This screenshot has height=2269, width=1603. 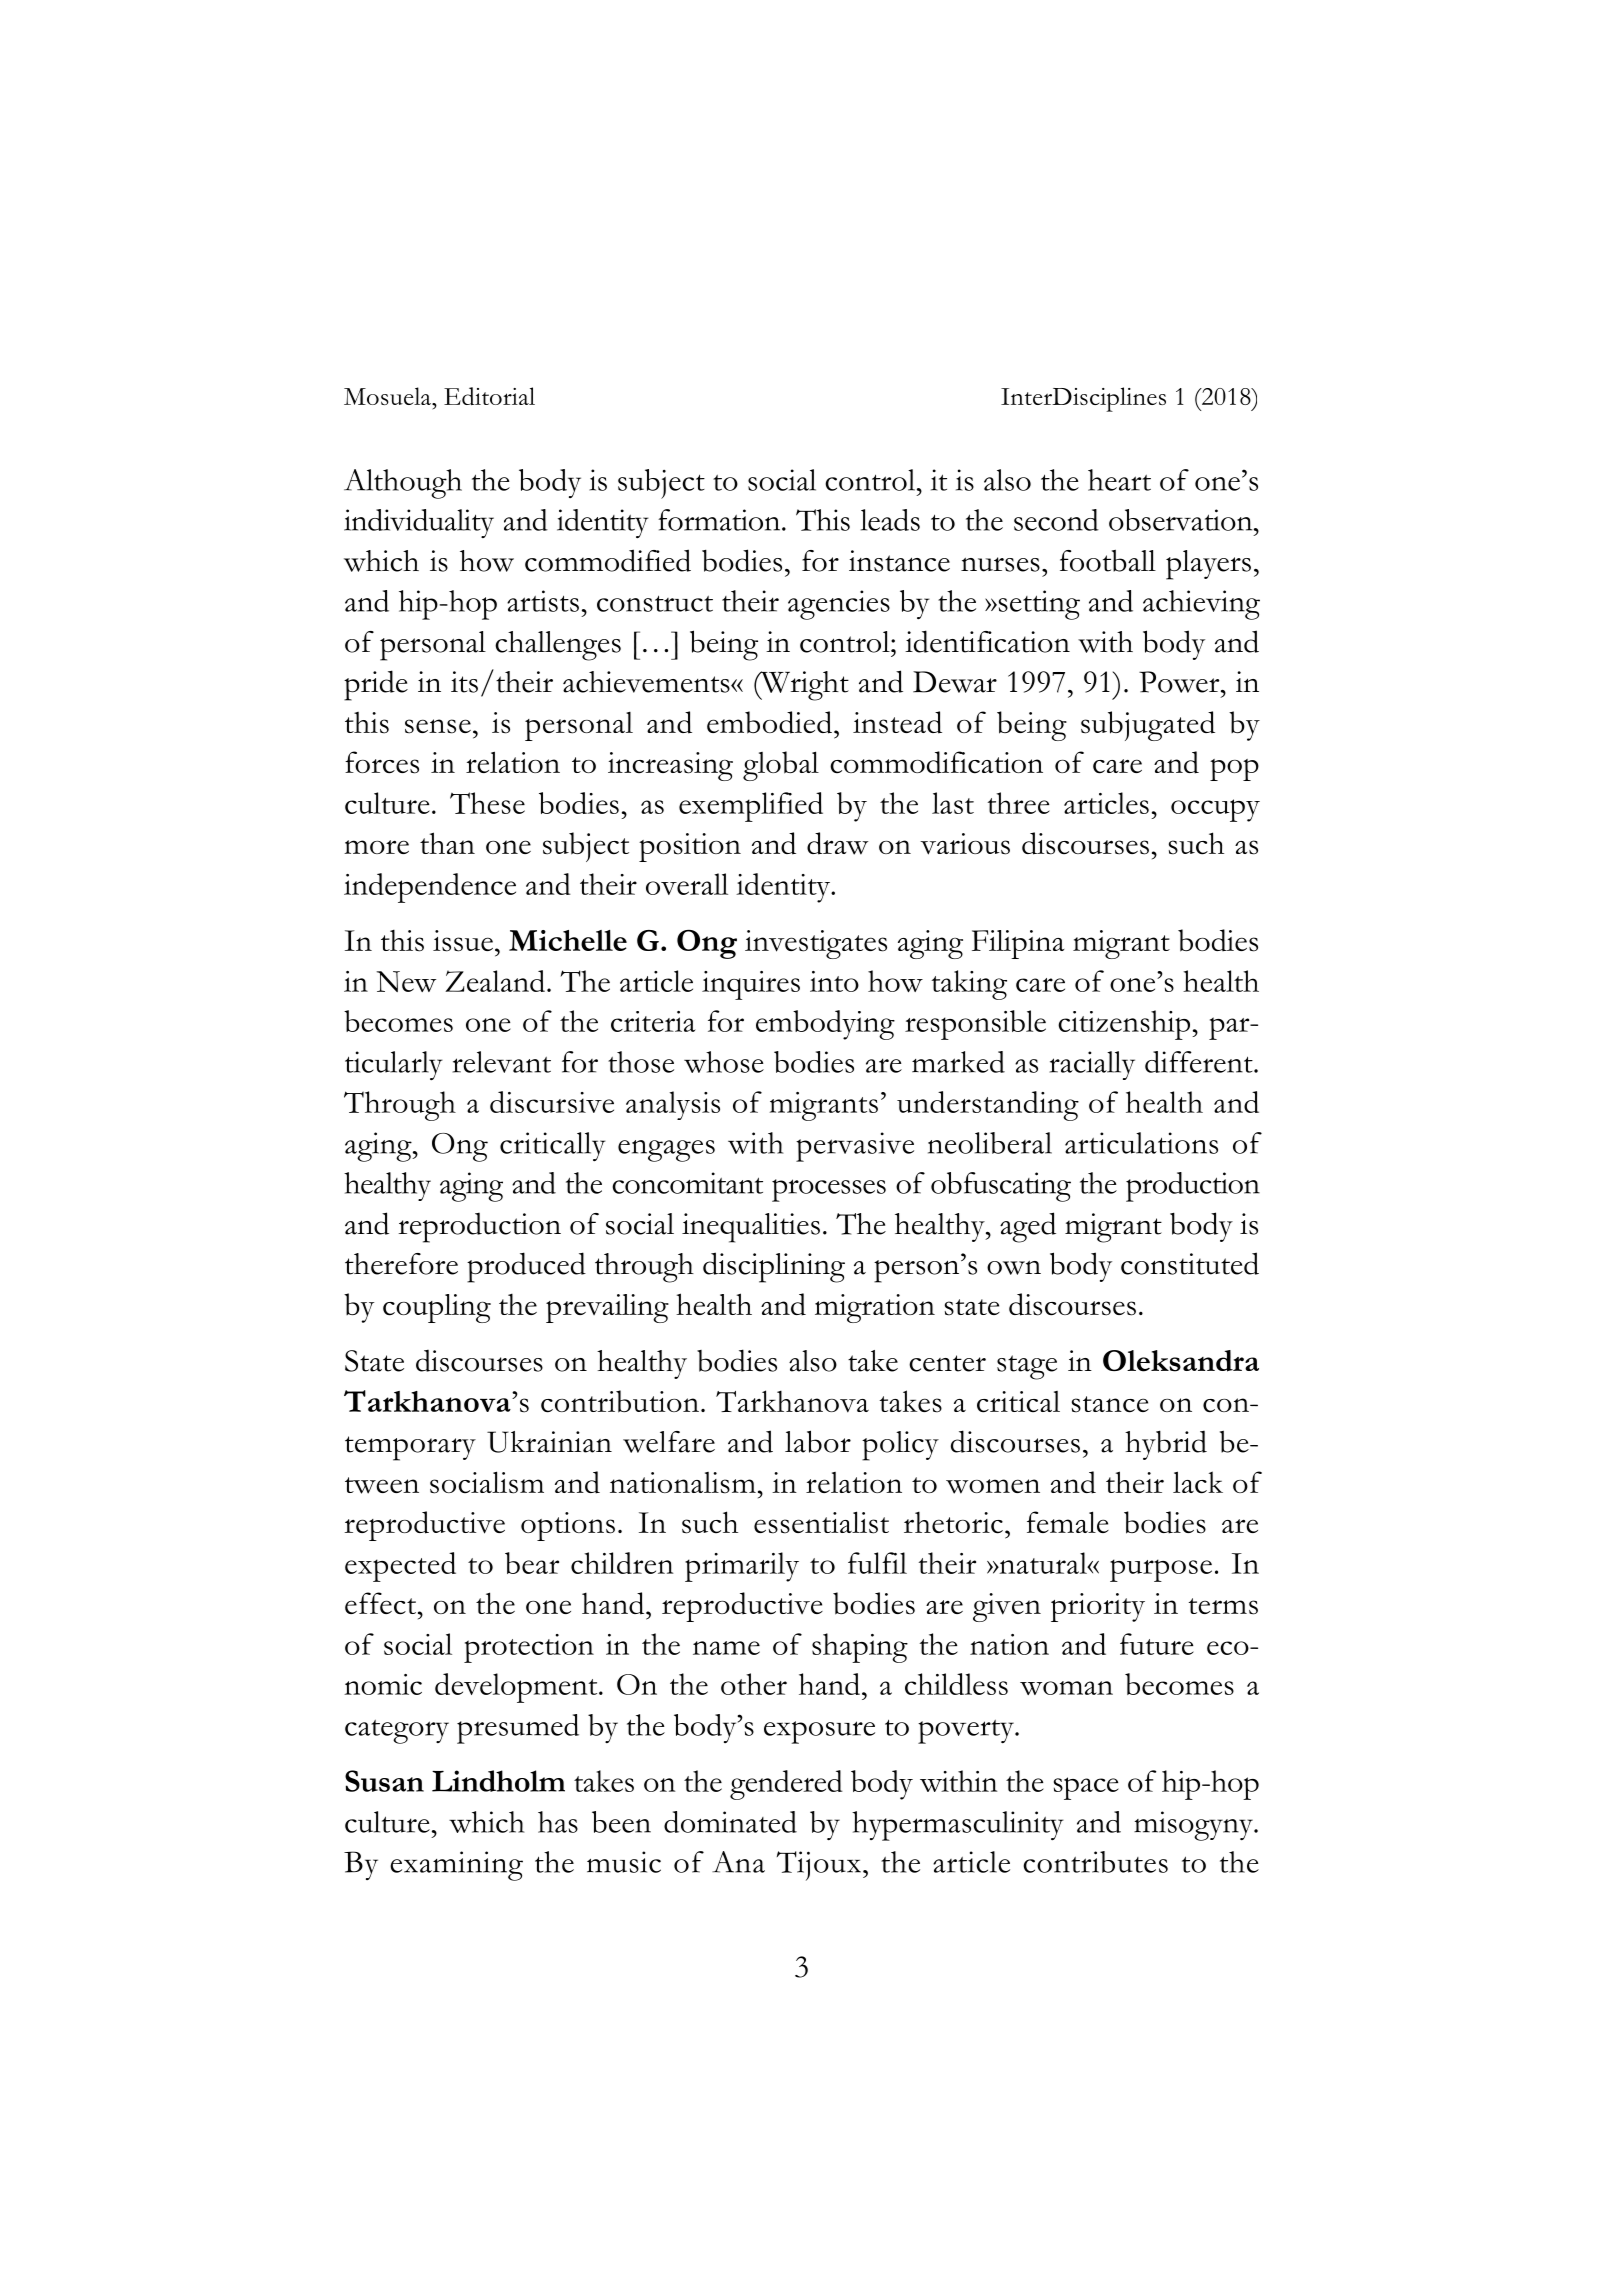 I want to click on hybrid, so click(x=1166, y=1445).
